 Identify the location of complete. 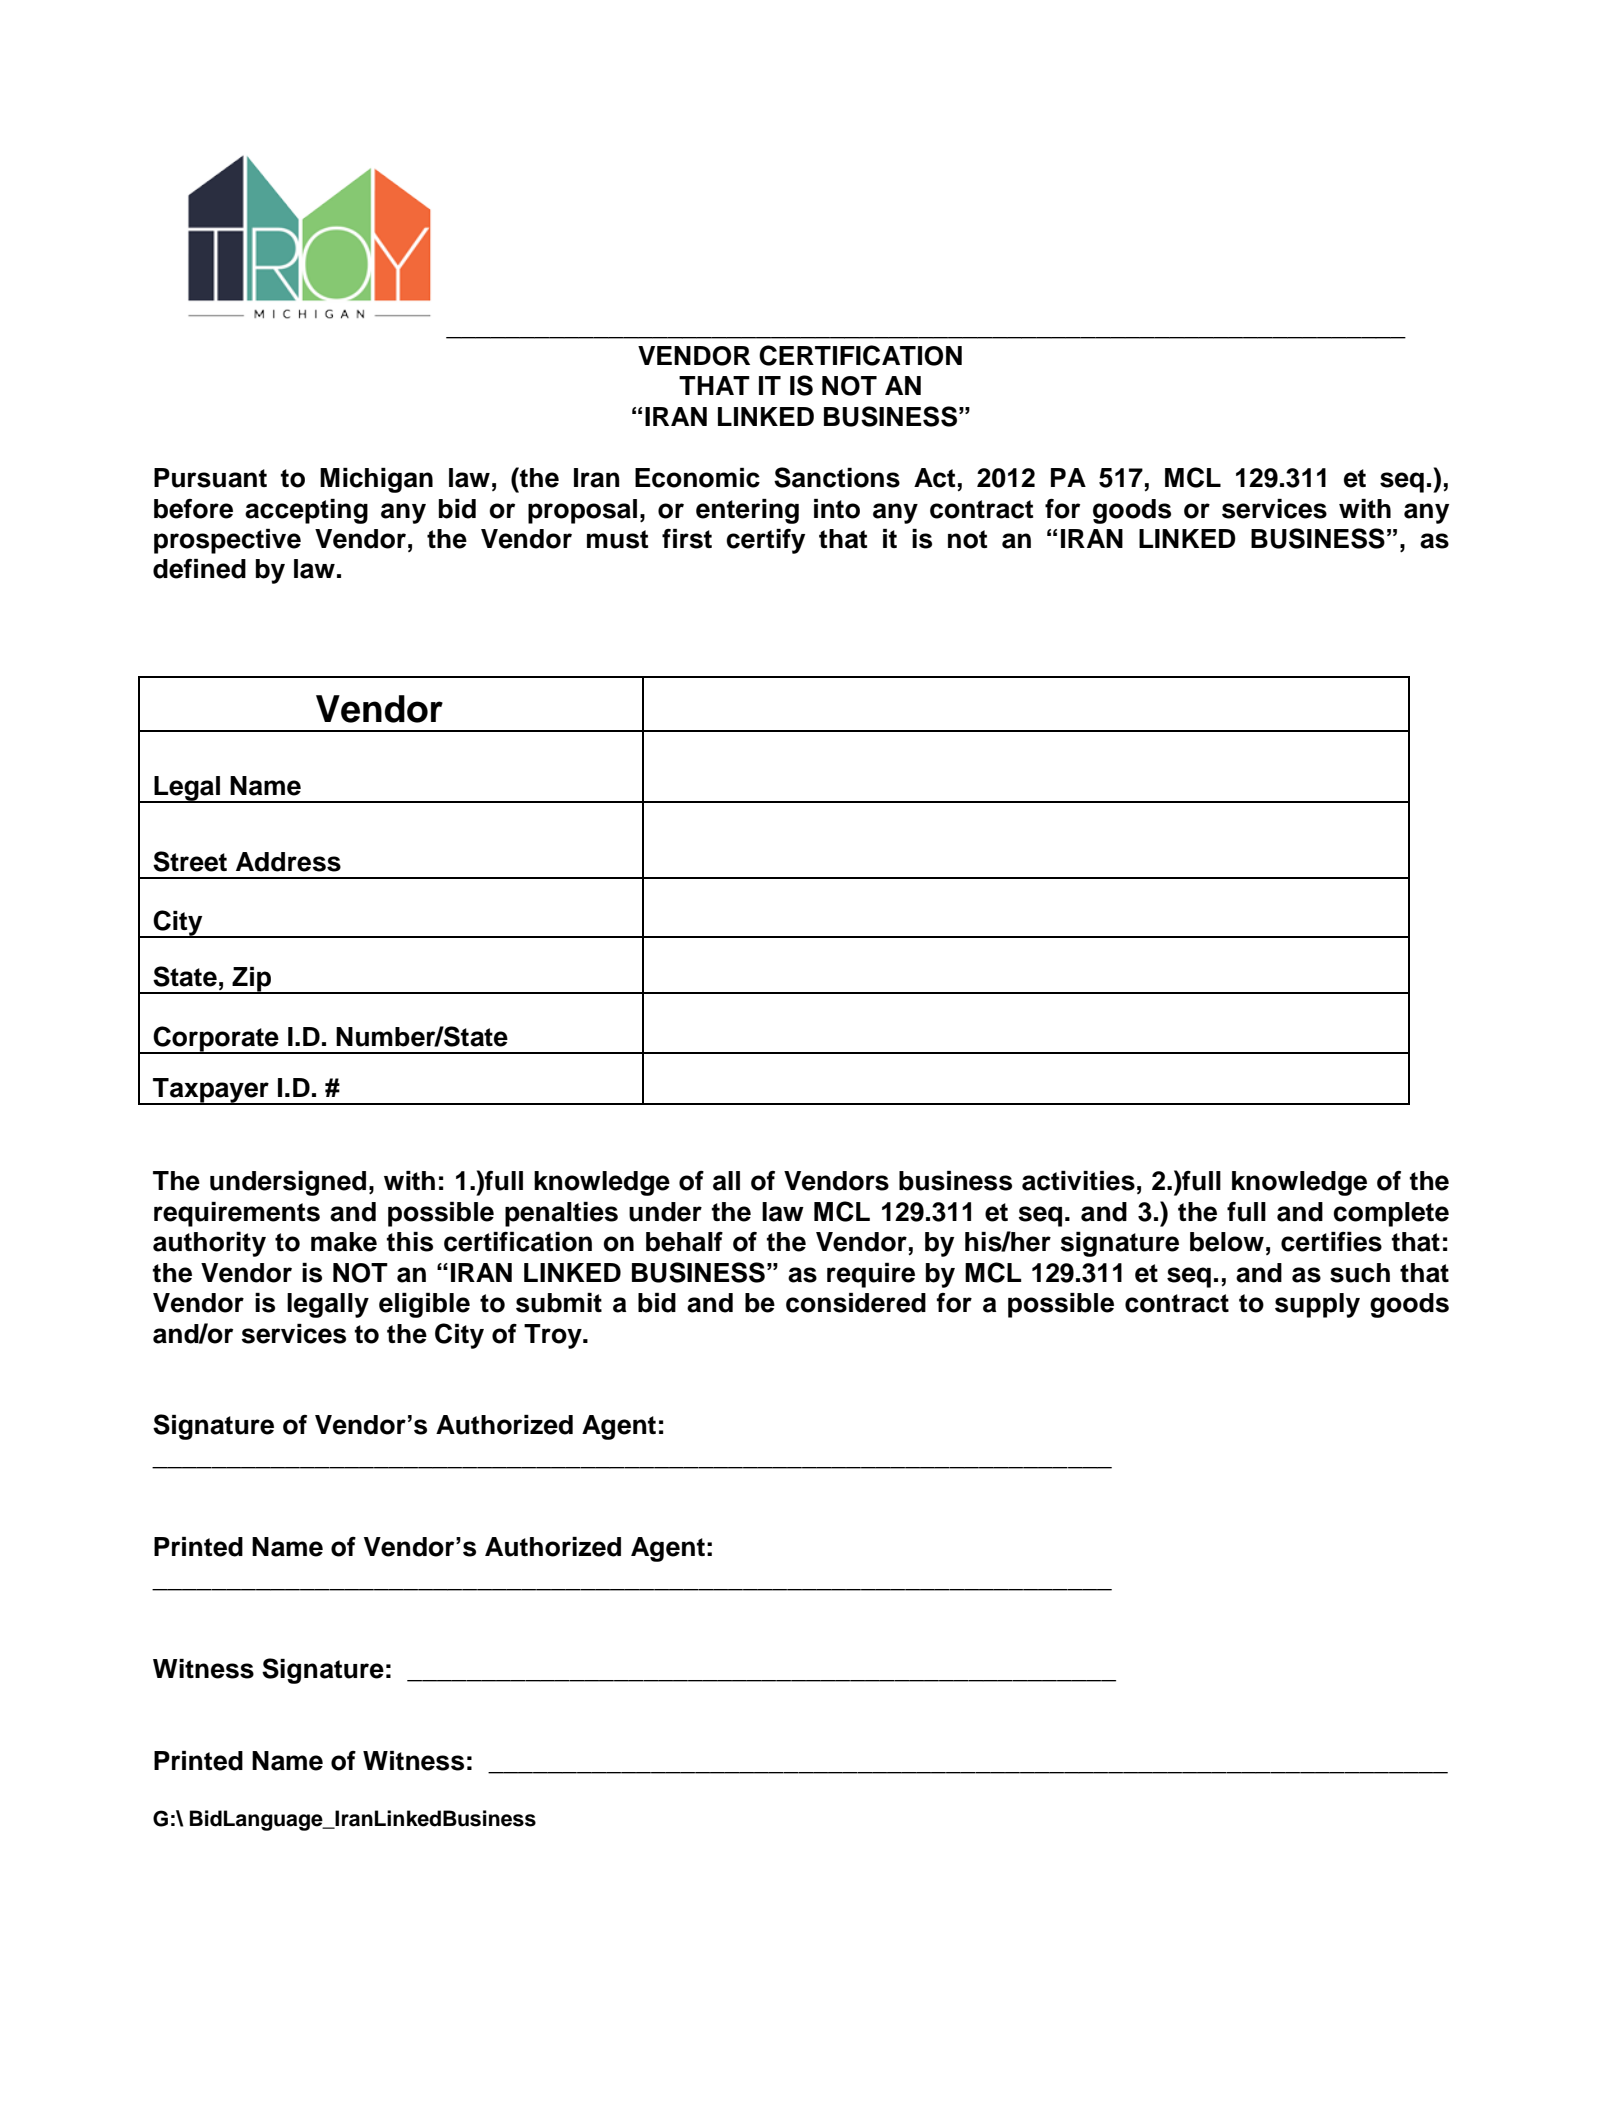
(1391, 1214).
